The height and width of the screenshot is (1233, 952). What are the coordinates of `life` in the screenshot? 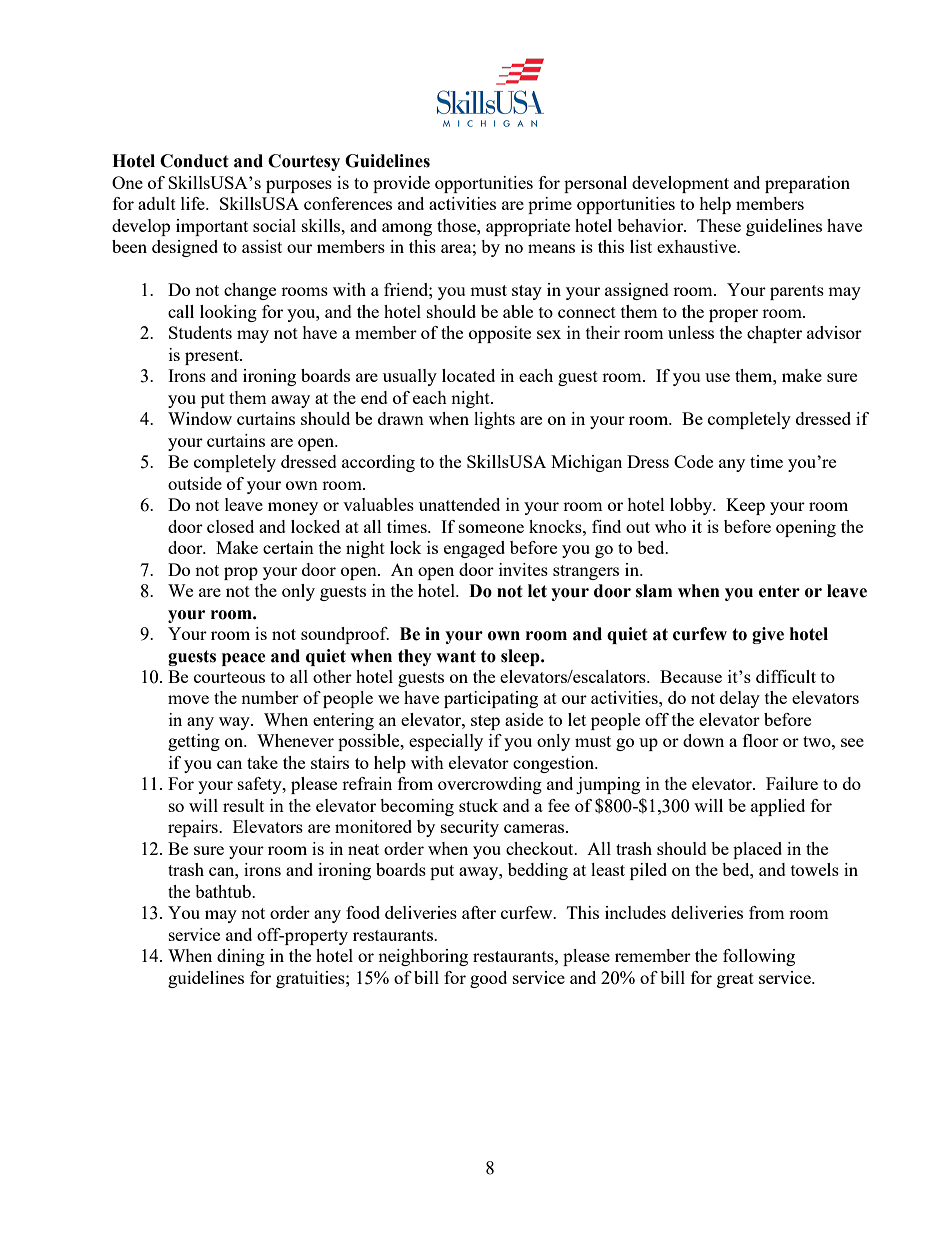 It's located at (194, 203).
